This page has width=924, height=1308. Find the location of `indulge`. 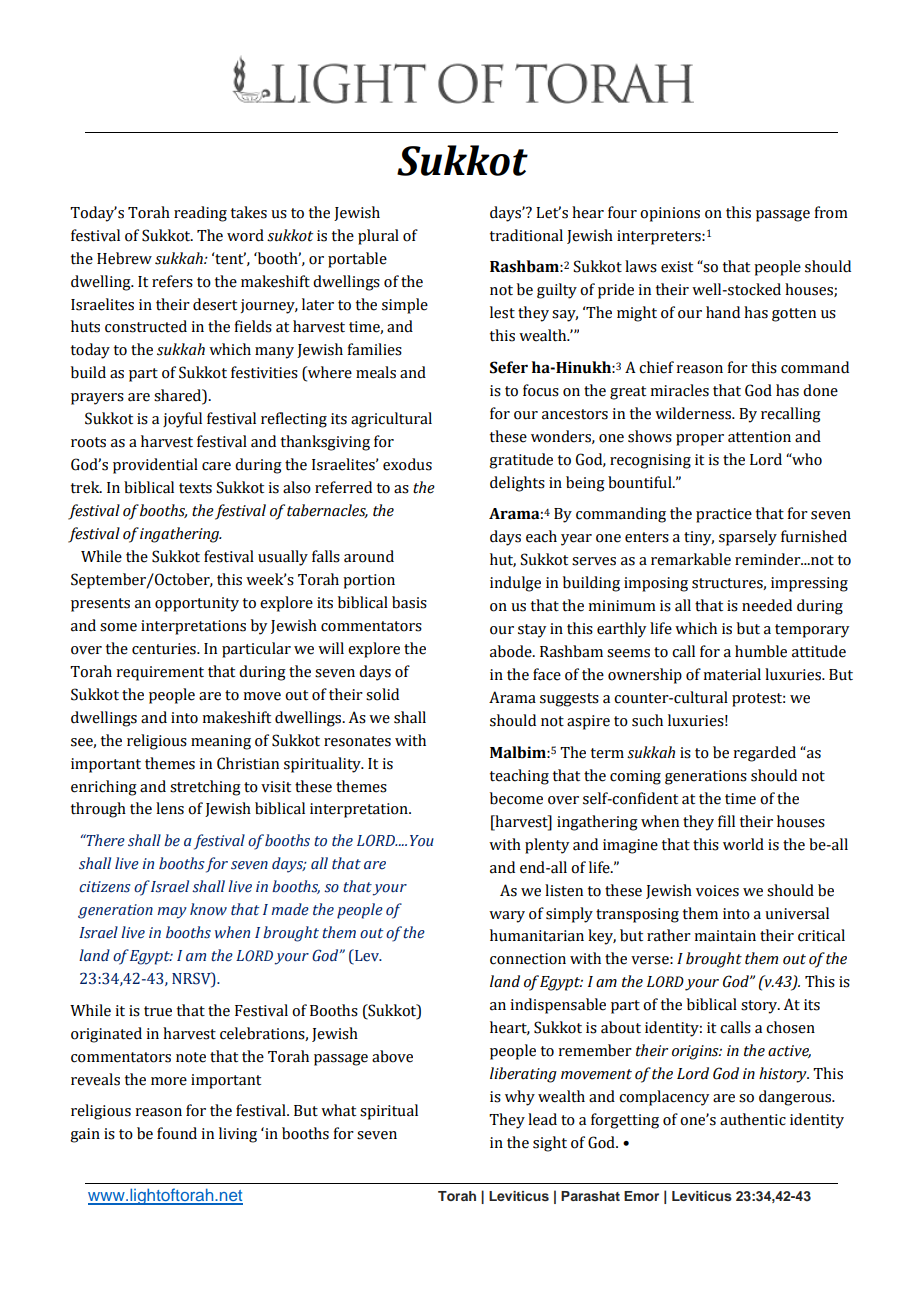

indulge is located at coordinates (515, 584).
